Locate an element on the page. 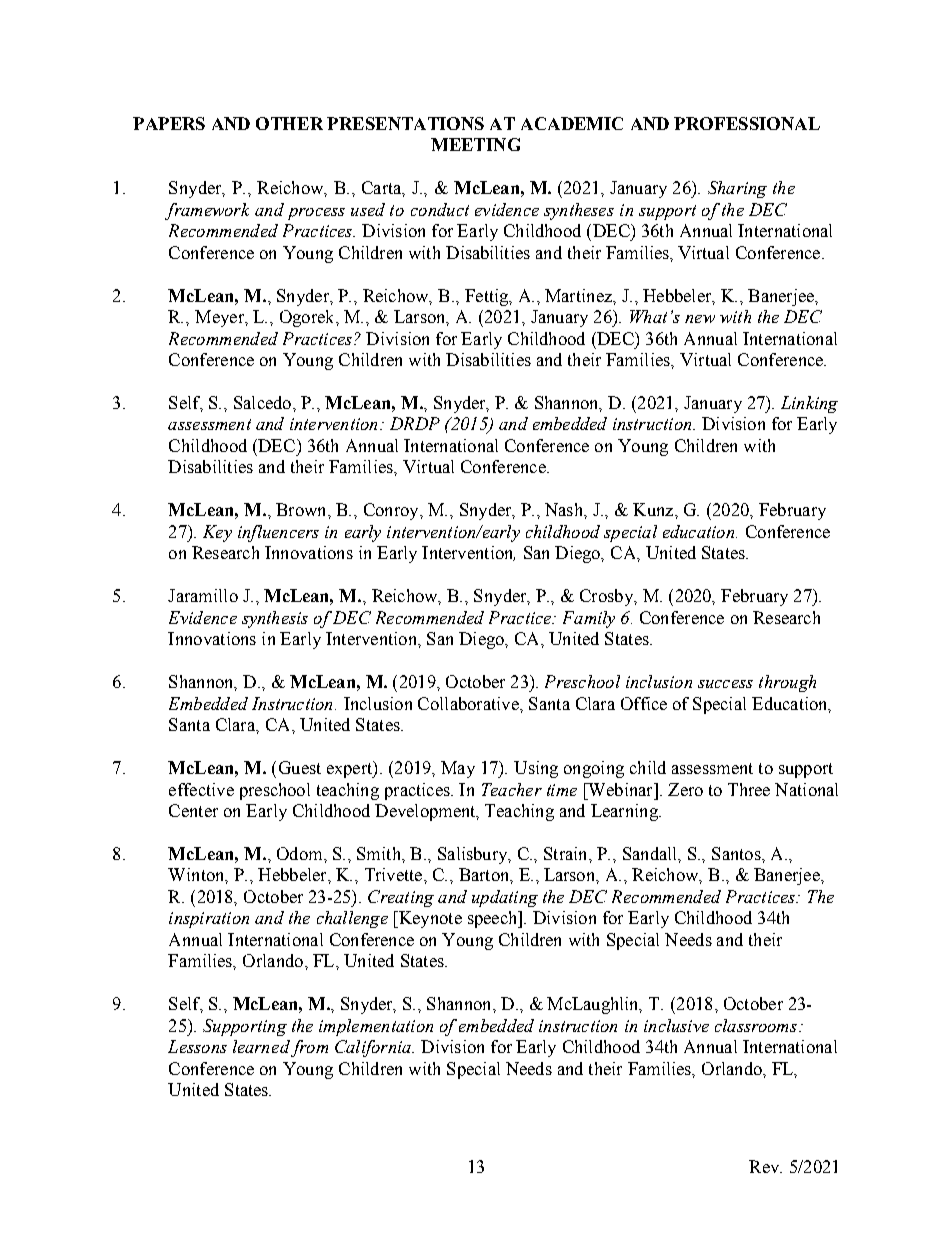  Meyer is located at coordinates (220, 318).
